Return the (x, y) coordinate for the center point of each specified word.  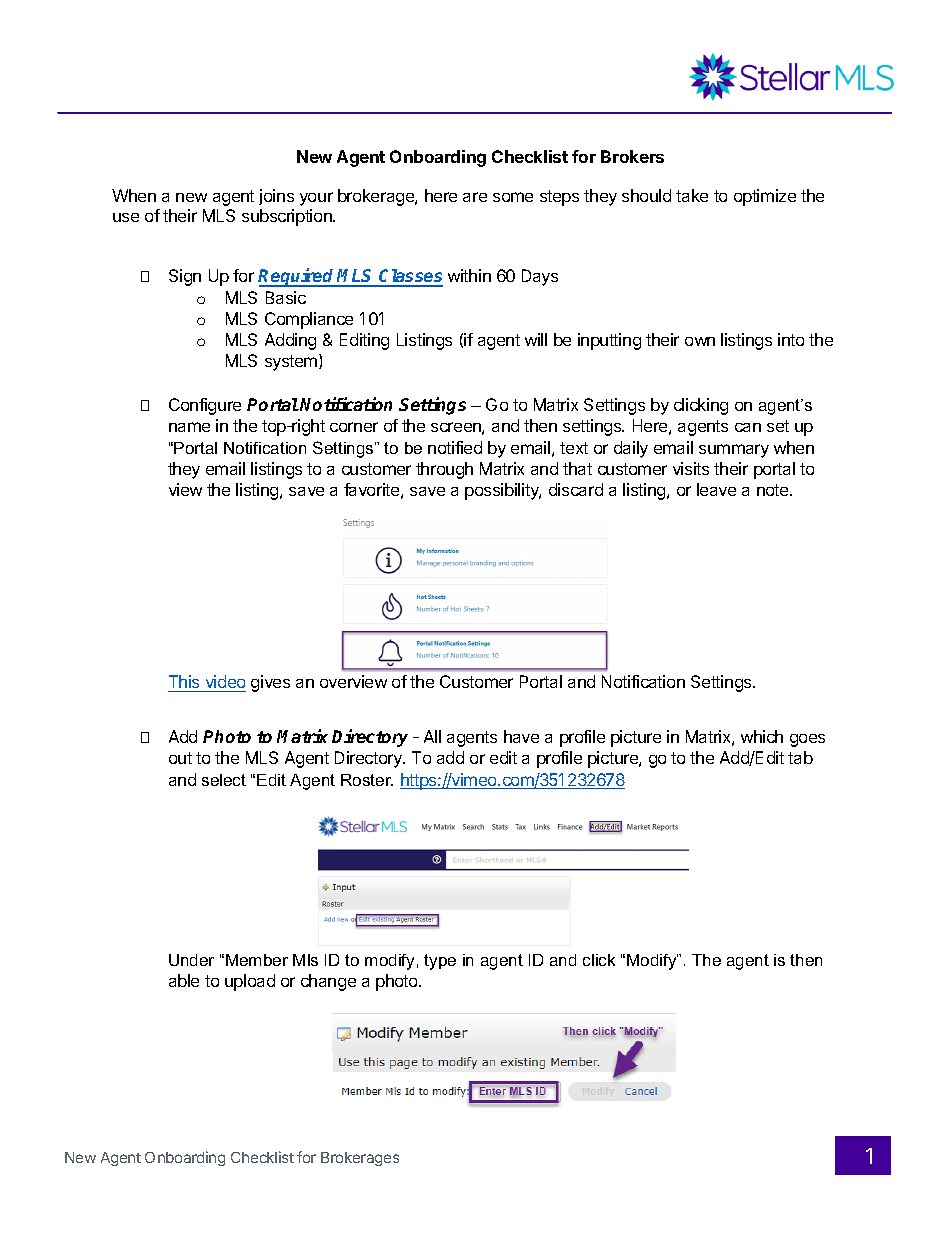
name (189, 427)
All (432, 736)
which (762, 736)
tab (800, 757)
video (224, 683)
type (440, 962)
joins (276, 197)
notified (455, 447)
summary (734, 451)
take (692, 195)
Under (191, 960)
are (475, 197)
